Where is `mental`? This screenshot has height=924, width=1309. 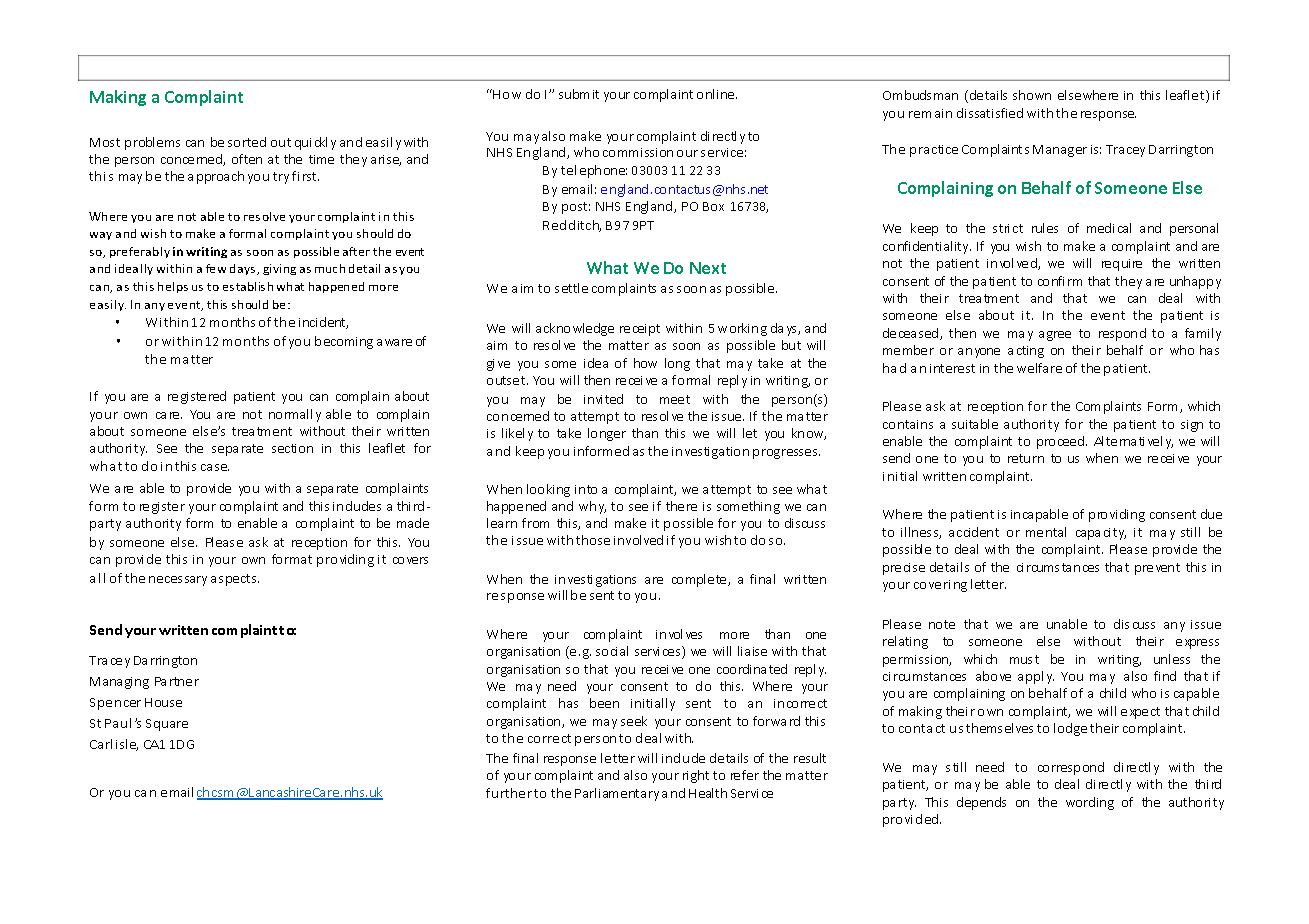
mental is located at coordinates (1046, 532).
